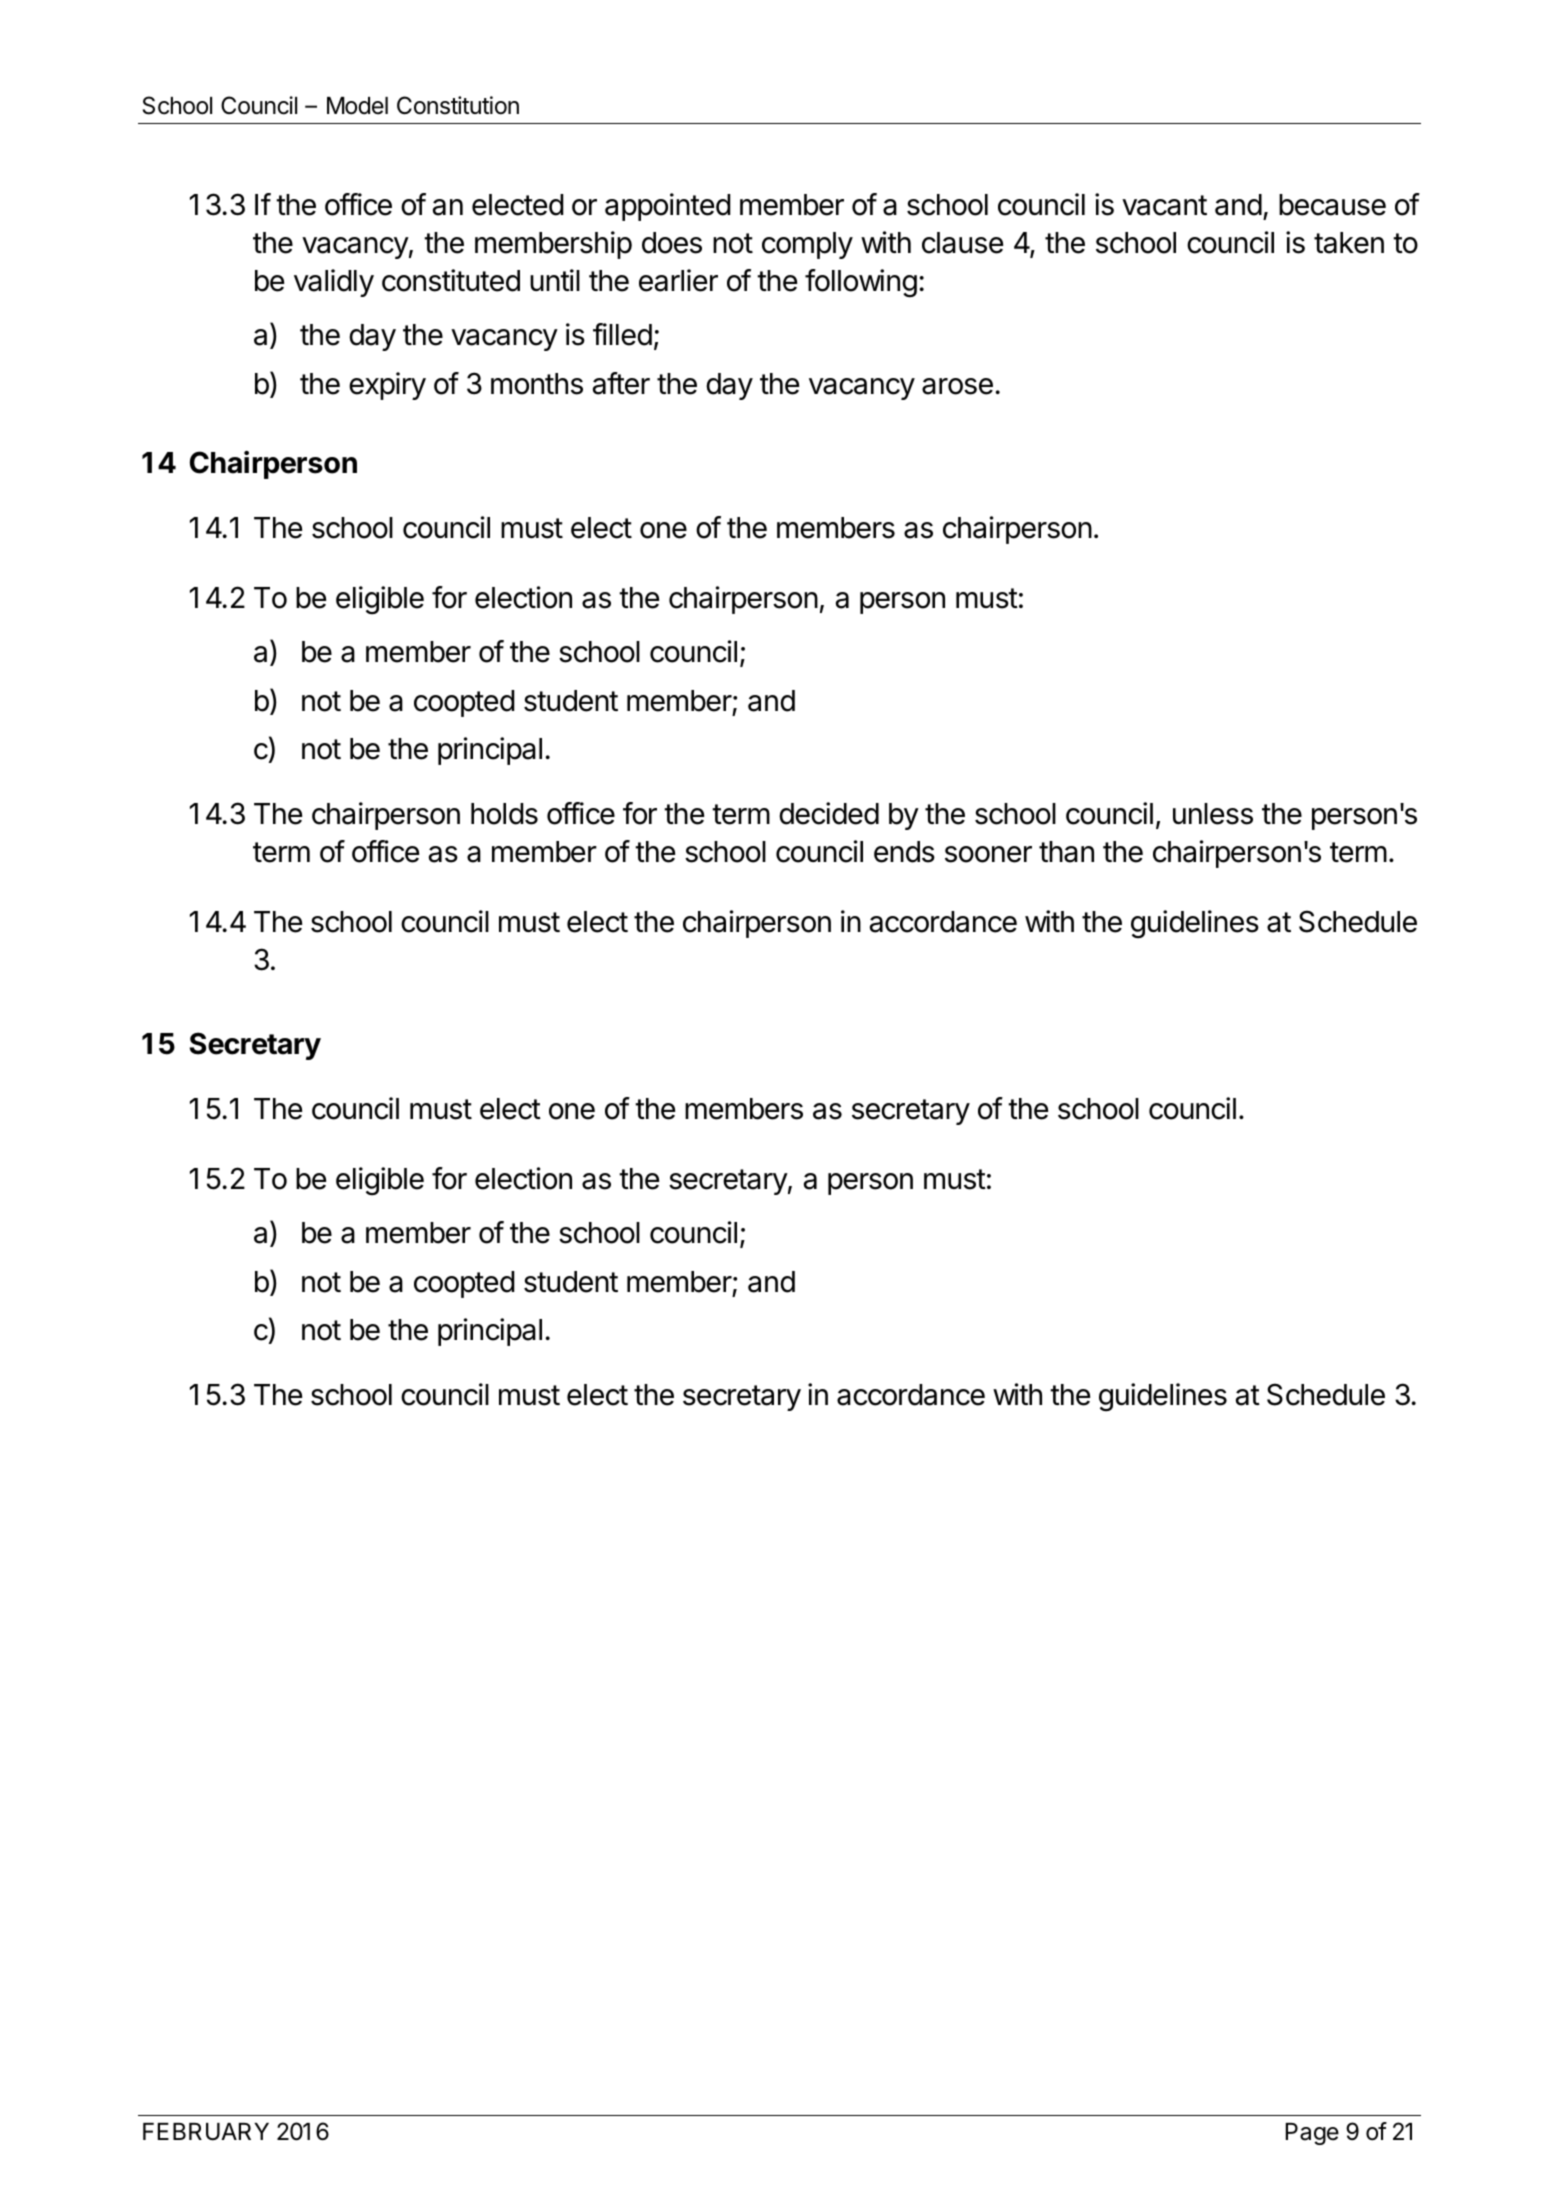 This page has width=1558, height=2205. I want to click on holds, so click(504, 814).
